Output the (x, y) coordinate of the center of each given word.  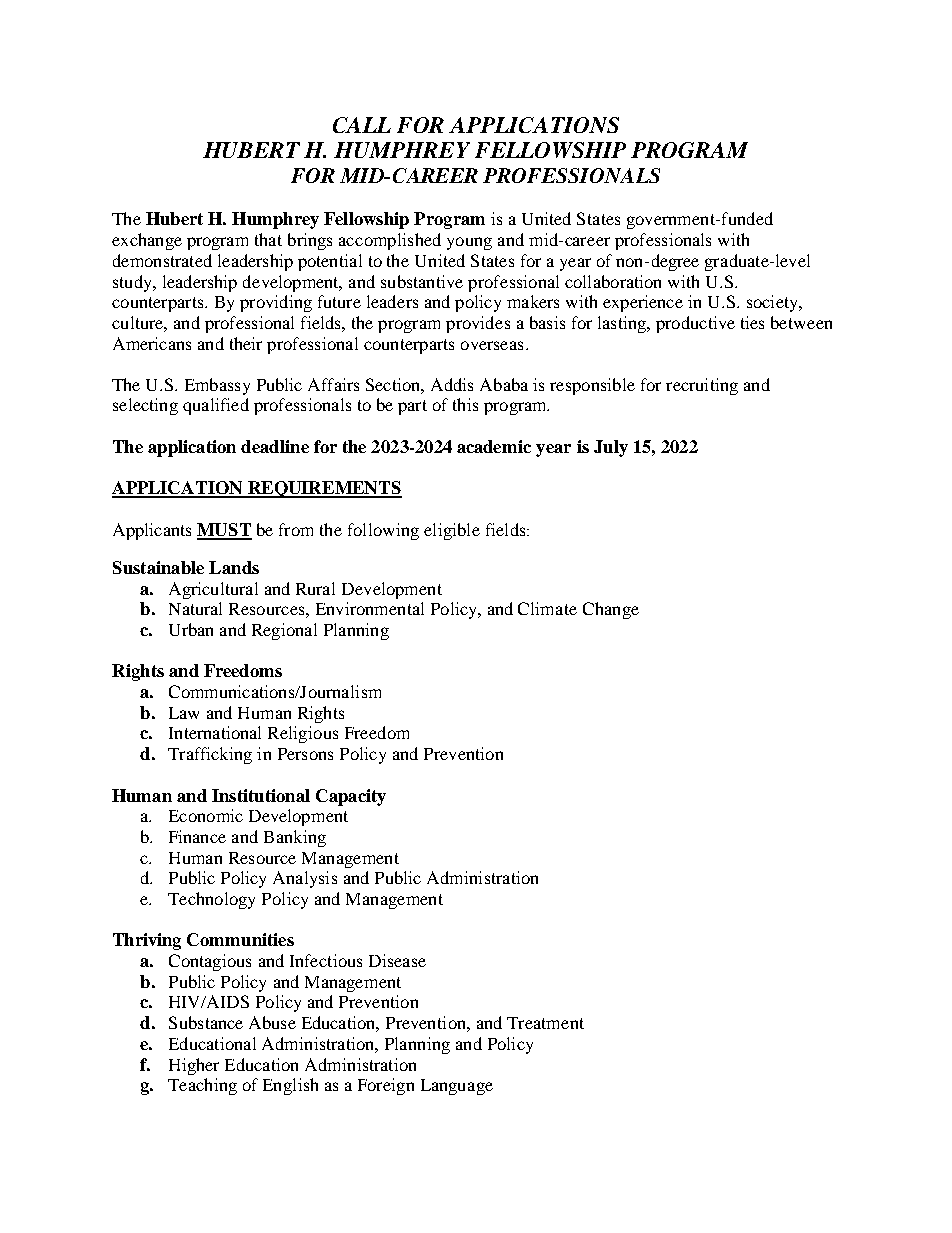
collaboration (613, 281)
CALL (362, 125)
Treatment (545, 1023)
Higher (194, 1066)
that (268, 239)
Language (457, 1087)
